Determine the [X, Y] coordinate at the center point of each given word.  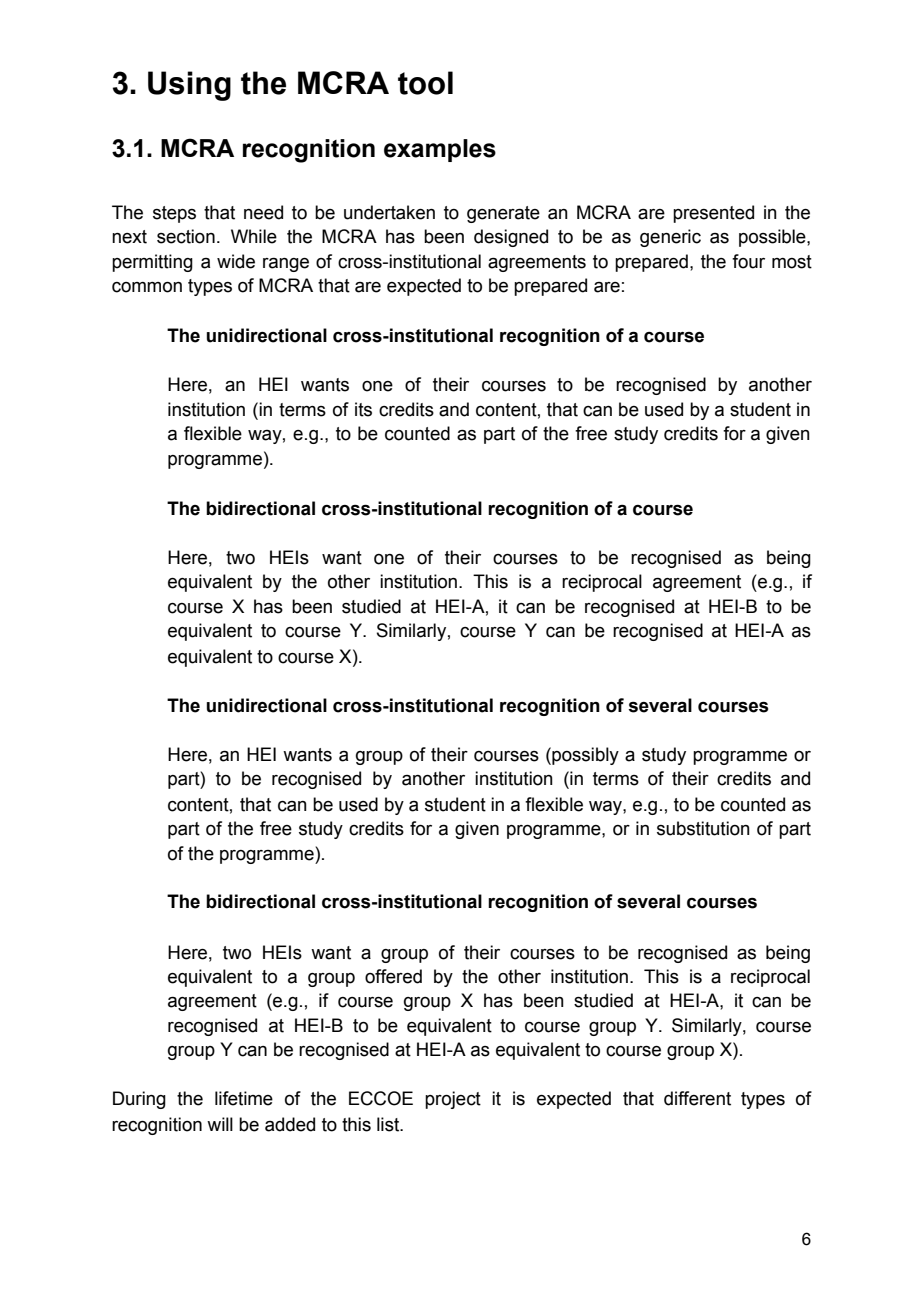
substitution [703, 828]
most [792, 262]
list [389, 1124]
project [453, 1100]
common [147, 287]
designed [511, 238]
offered [393, 976]
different [697, 1098]
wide [236, 261]
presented [713, 214]
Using [189, 86]
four [748, 261]
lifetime [244, 1098]
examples [440, 150]
